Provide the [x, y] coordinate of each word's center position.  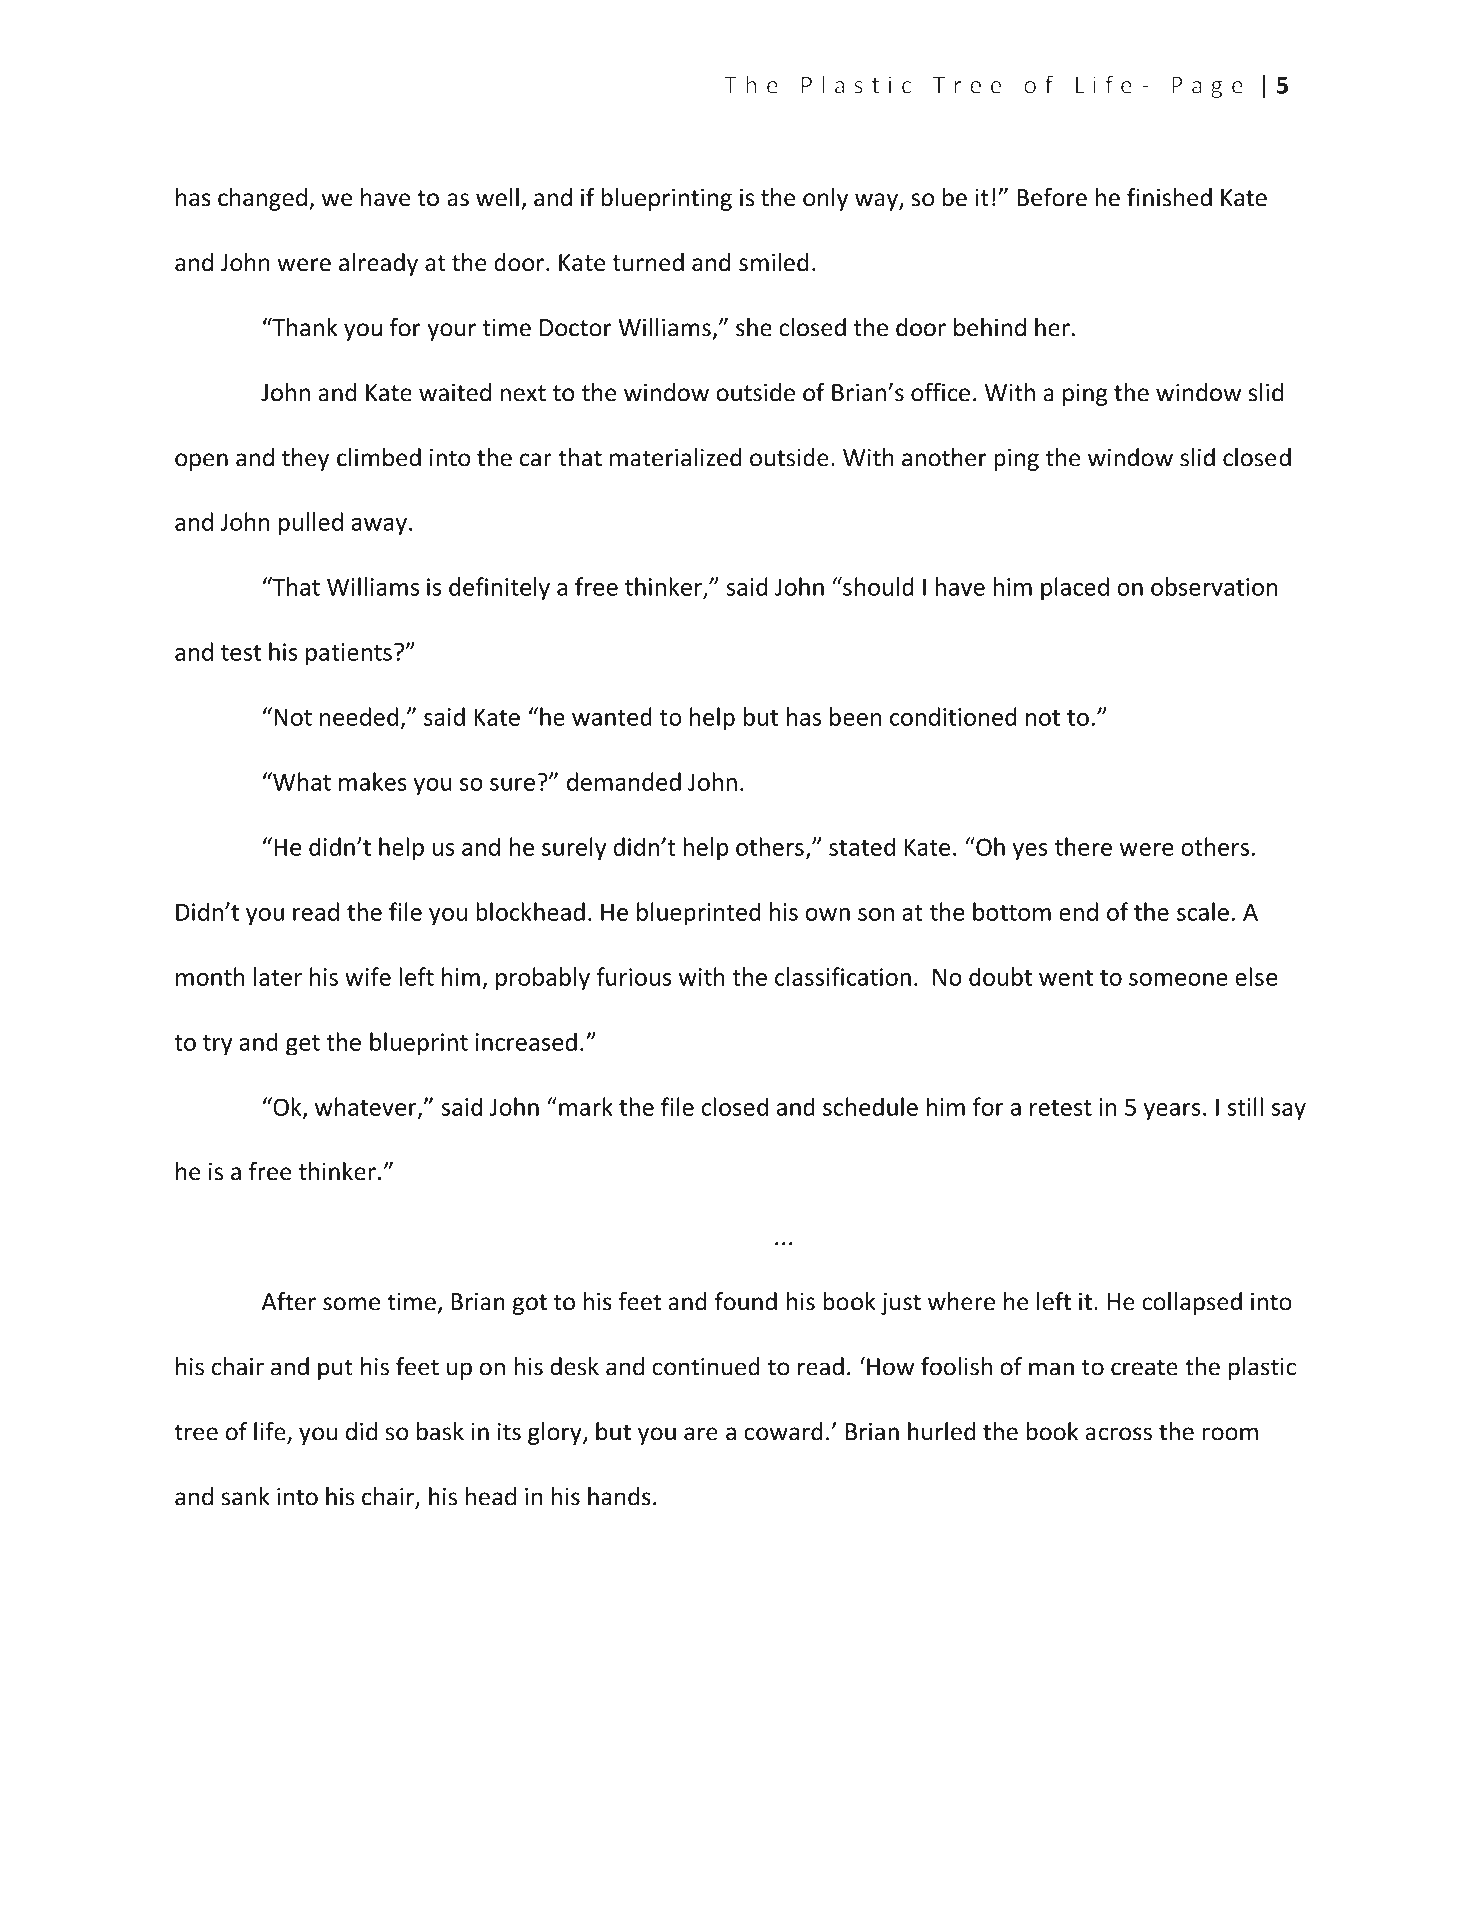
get [303, 1045]
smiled [773, 262]
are [701, 1434]
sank [245, 1496]
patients [349, 654]
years [1172, 1112]
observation [1214, 586]
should [877, 586]
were [304, 265]
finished [1169, 197]
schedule [870, 1106]
